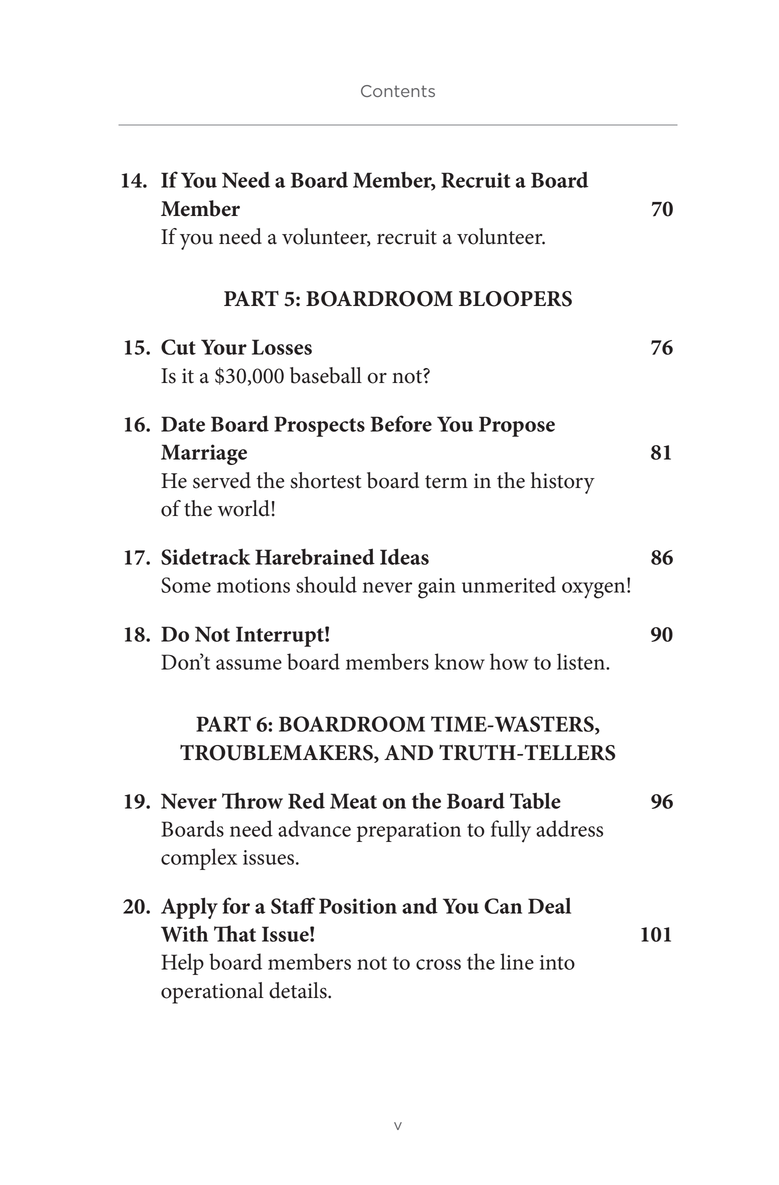  Describe the element at coordinates (563, 483) in the screenshot. I see `history` at that location.
